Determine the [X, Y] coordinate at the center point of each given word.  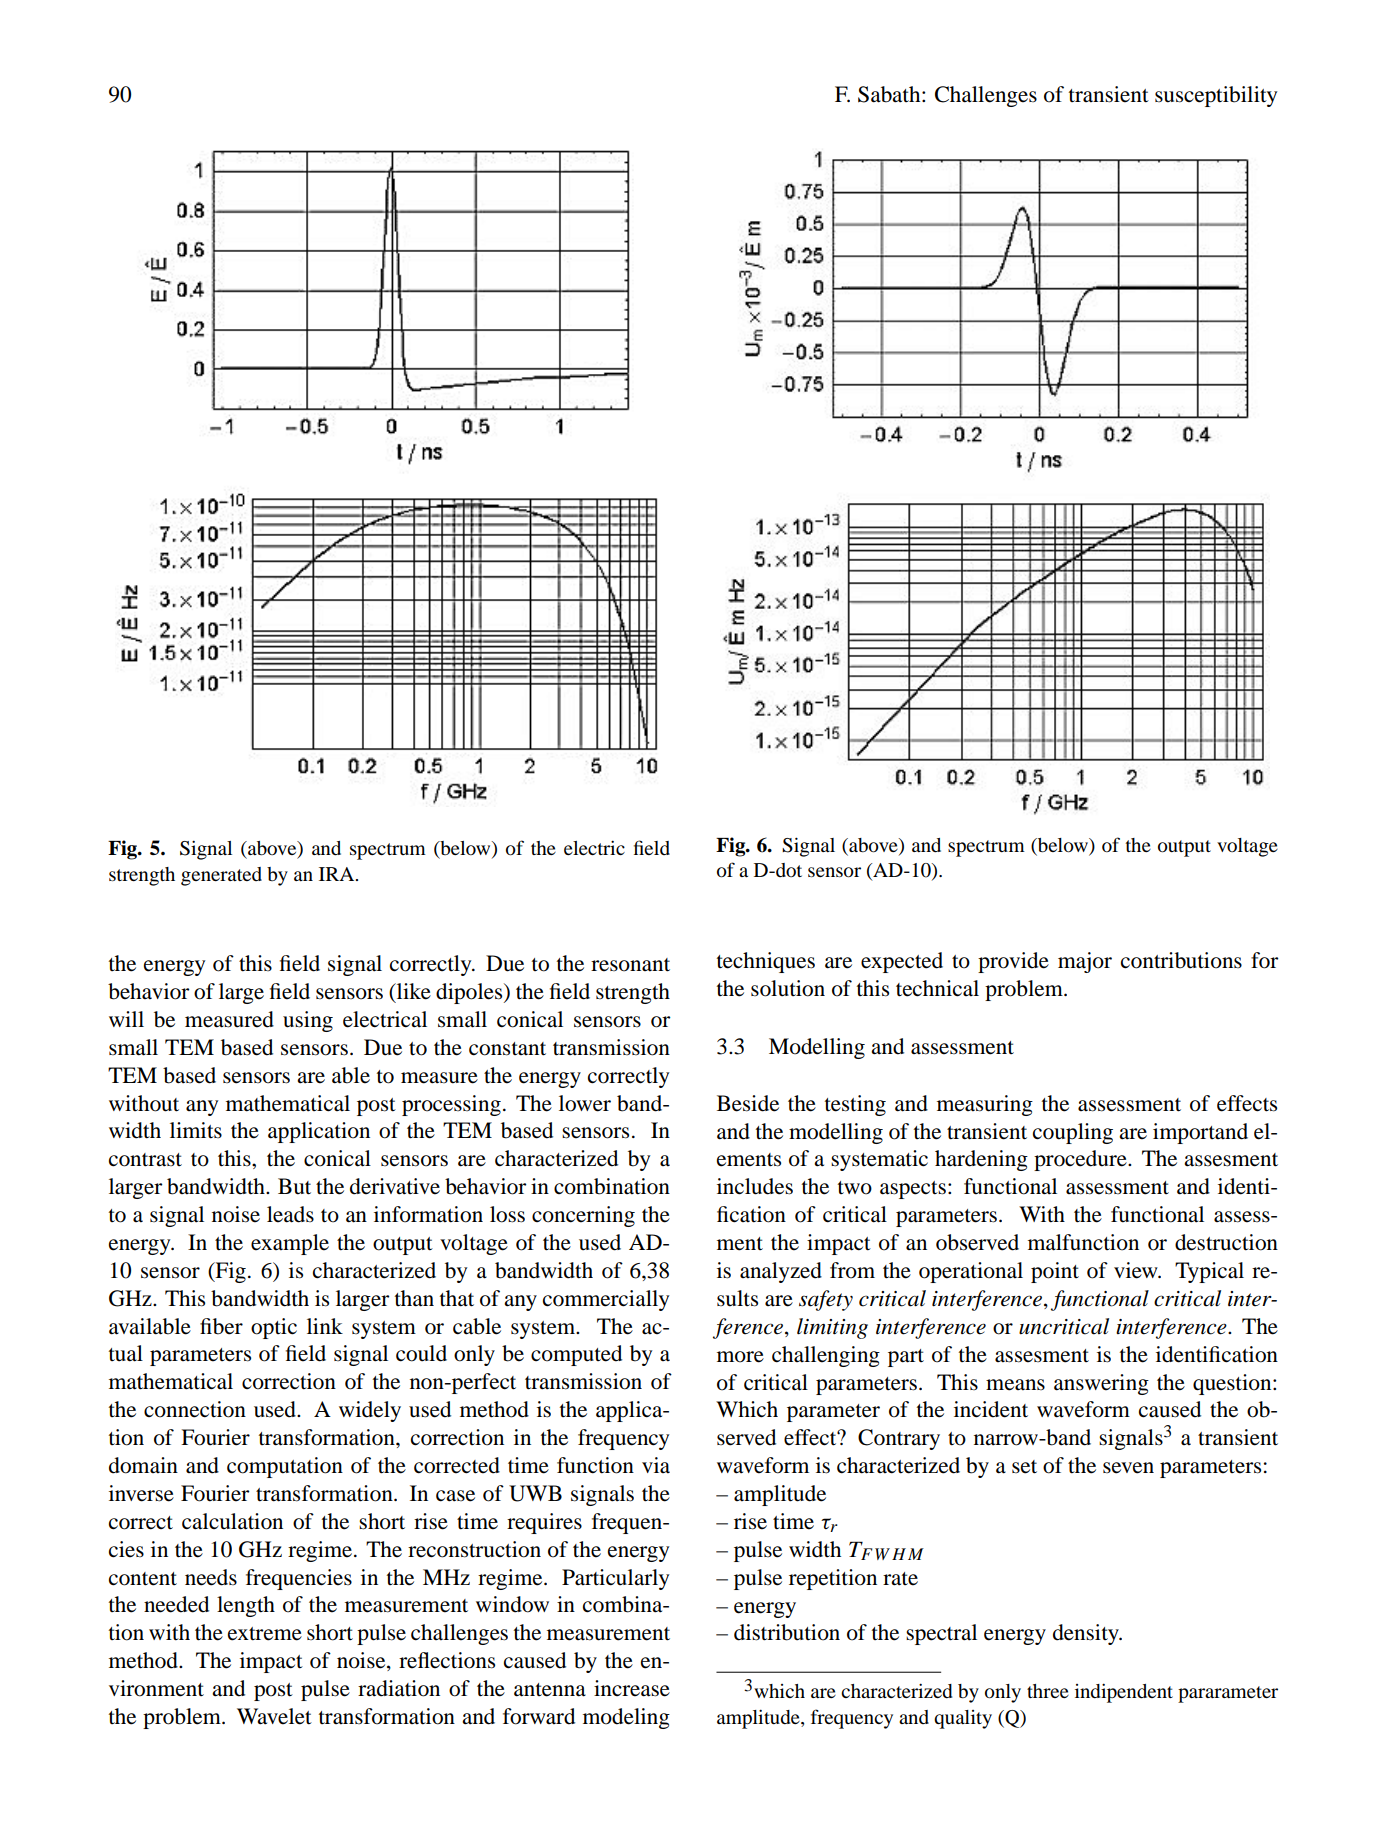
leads [290, 1214]
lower [585, 1103]
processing [451, 1105]
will [126, 1019]
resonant [630, 965]
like [413, 991]
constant [507, 1049]
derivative [395, 1186]
